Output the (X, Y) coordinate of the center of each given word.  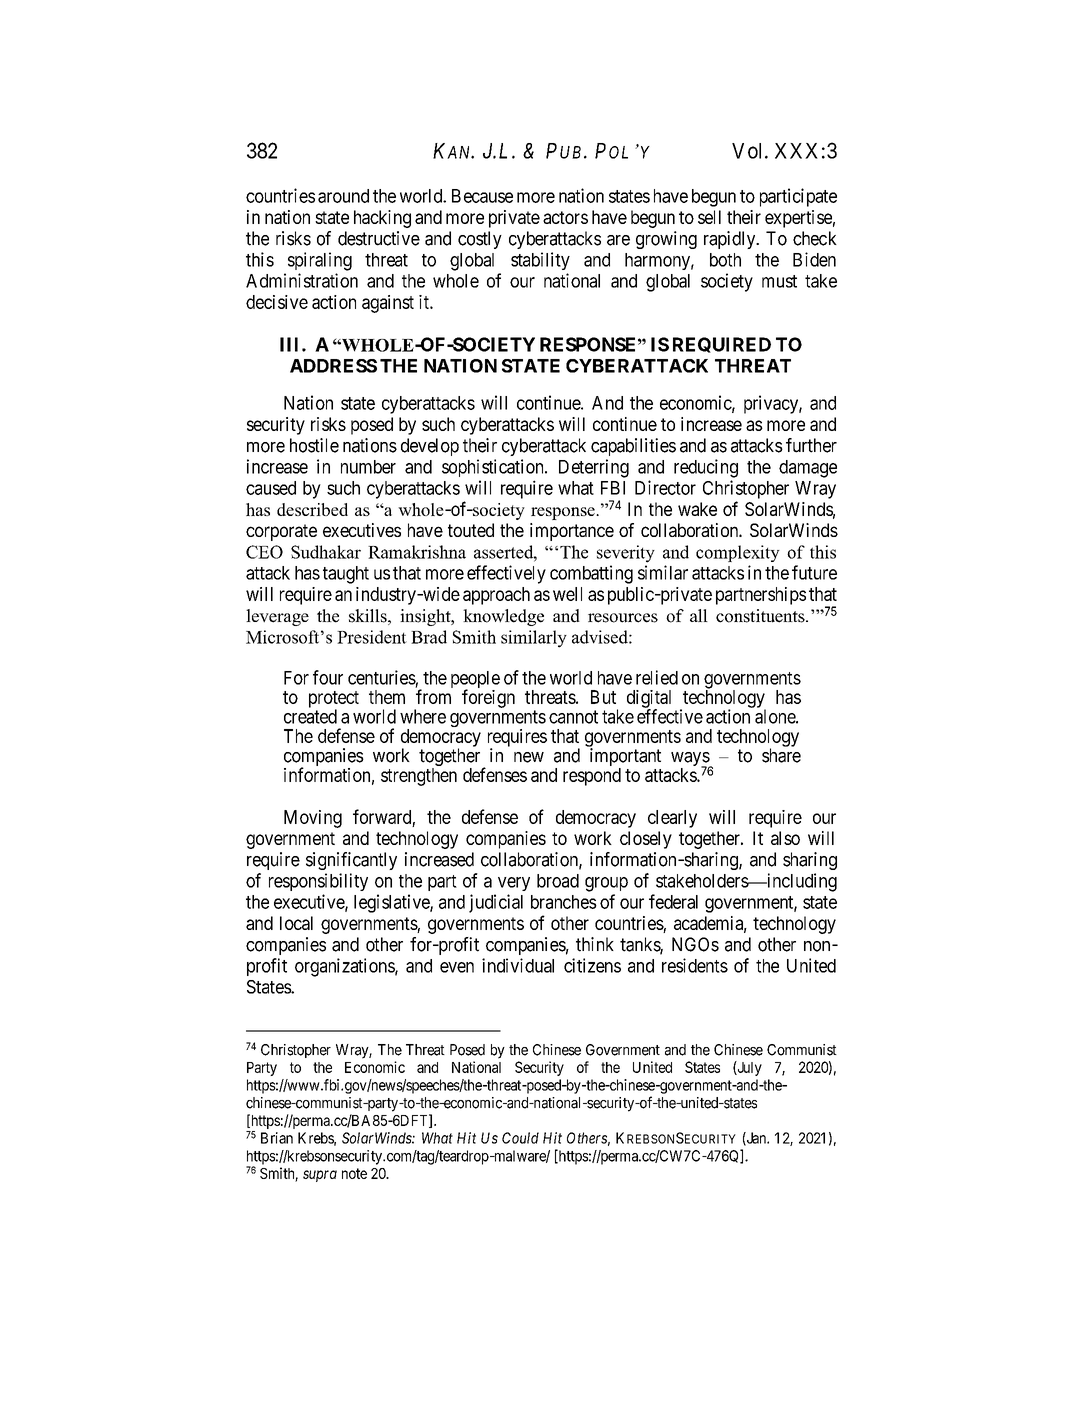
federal (673, 901)
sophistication (494, 468)
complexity (738, 553)
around (343, 196)
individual (518, 965)
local (296, 923)
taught (346, 575)
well (567, 594)
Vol (749, 151)
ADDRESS (333, 366)
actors (565, 217)
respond (592, 777)
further (811, 445)
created (310, 716)
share (781, 755)
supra (320, 1176)
